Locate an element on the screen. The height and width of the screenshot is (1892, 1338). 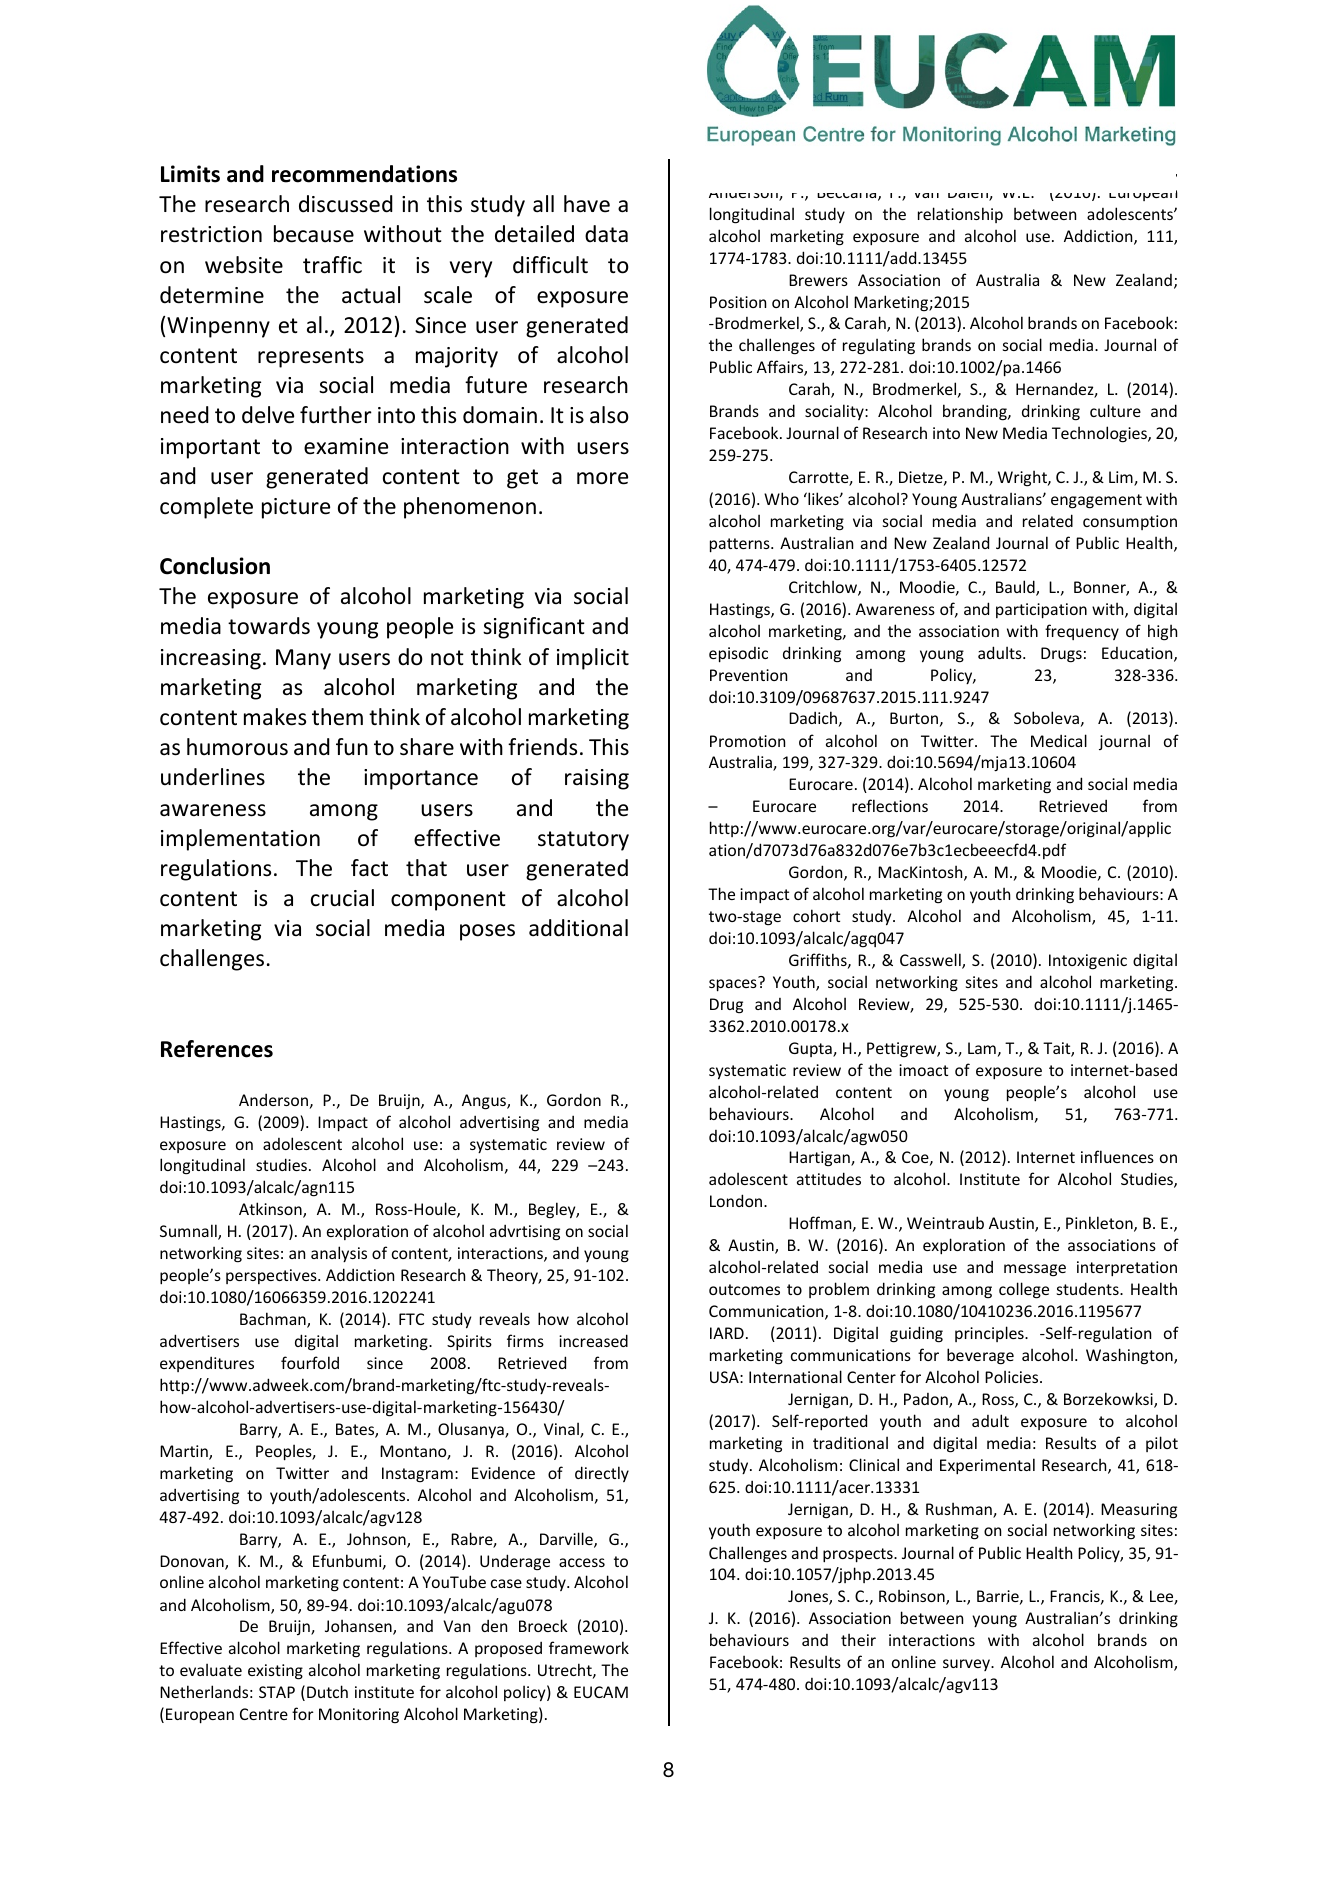
patterns is located at coordinates (741, 545).
